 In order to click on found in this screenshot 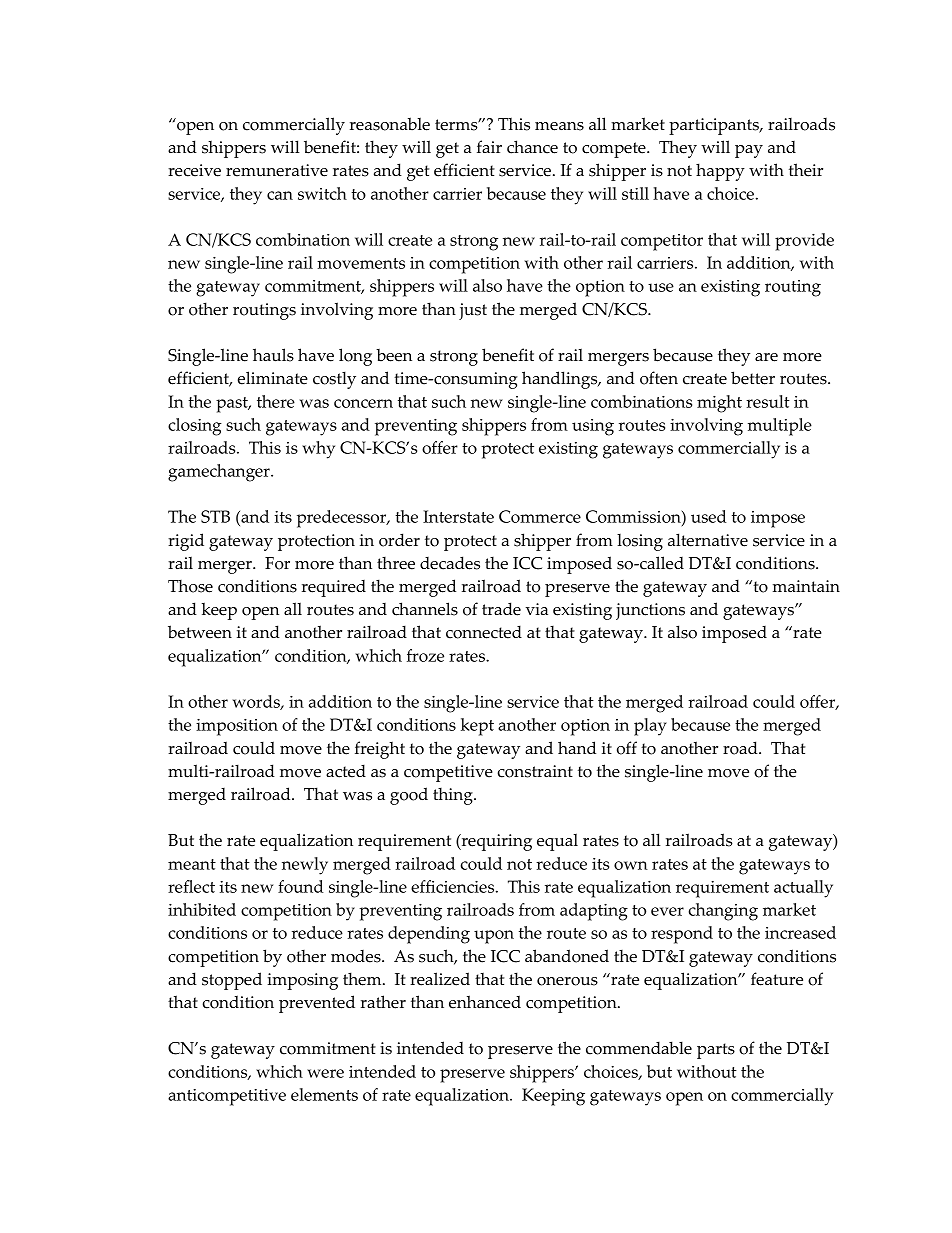, I will do `click(300, 886)`.
